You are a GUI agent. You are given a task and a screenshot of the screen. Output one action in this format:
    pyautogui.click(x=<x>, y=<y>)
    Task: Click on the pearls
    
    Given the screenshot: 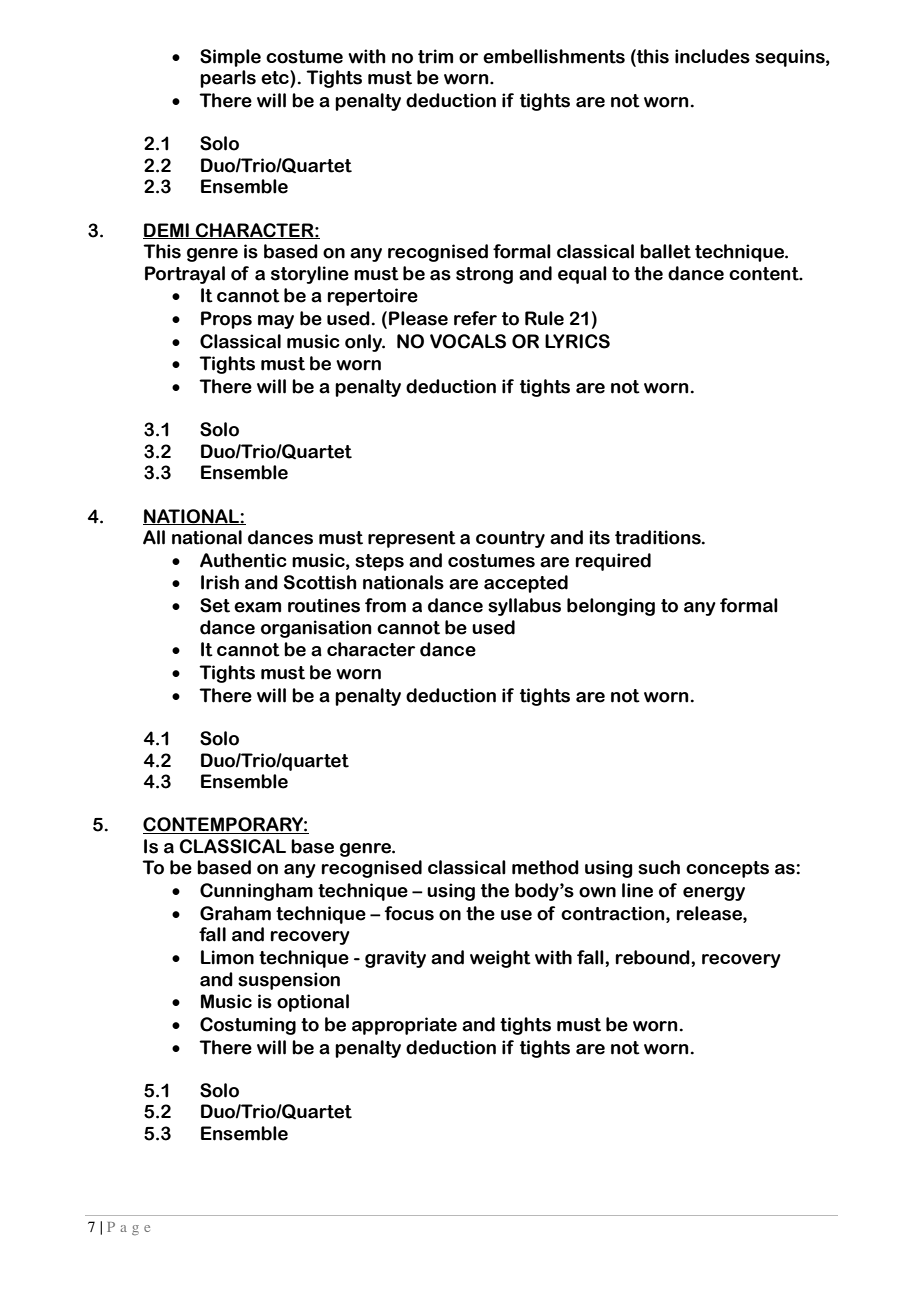 What is the action you would take?
    pyautogui.click(x=228, y=79)
